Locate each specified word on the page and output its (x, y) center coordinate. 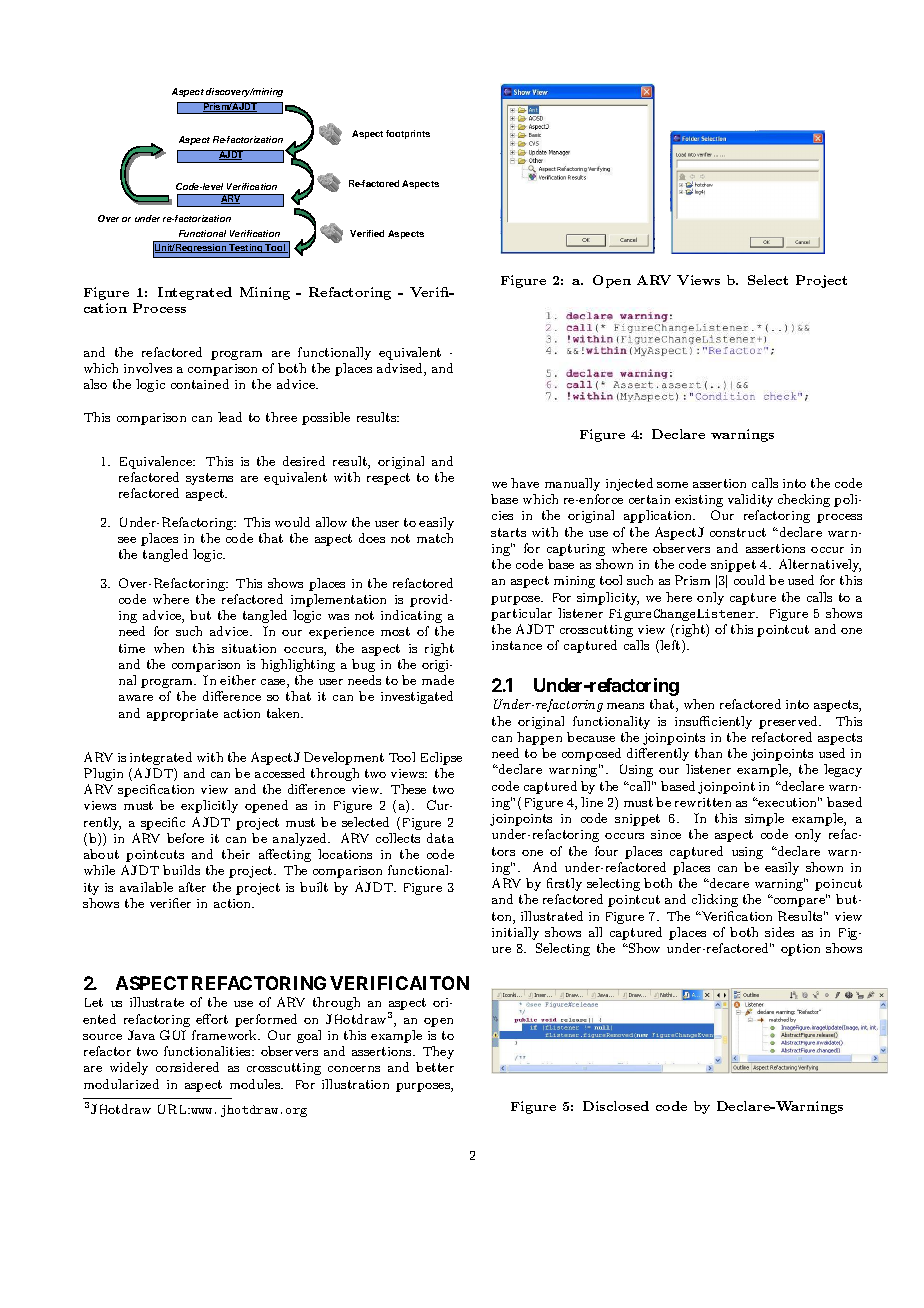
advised (401, 369)
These (408, 789)
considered (187, 1067)
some (672, 485)
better (435, 1067)
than (708, 753)
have (525, 483)
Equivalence (157, 462)
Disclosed (616, 1106)
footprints (408, 134)
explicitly (209, 806)
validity (750, 500)
